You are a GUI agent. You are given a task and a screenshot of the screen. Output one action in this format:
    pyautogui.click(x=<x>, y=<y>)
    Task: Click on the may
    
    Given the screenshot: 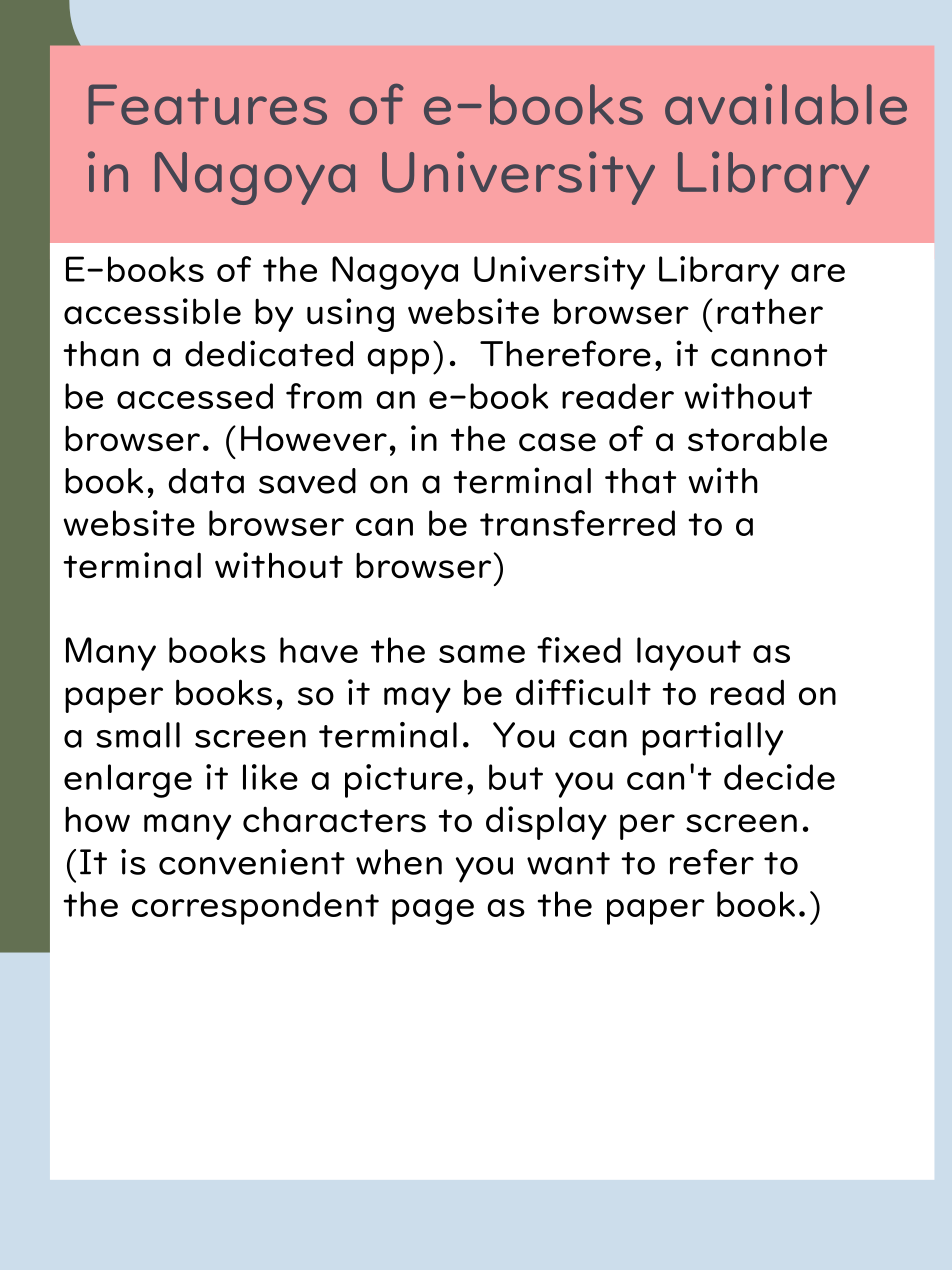 What is the action you would take?
    pyautogui.click(x=417, y=700)
